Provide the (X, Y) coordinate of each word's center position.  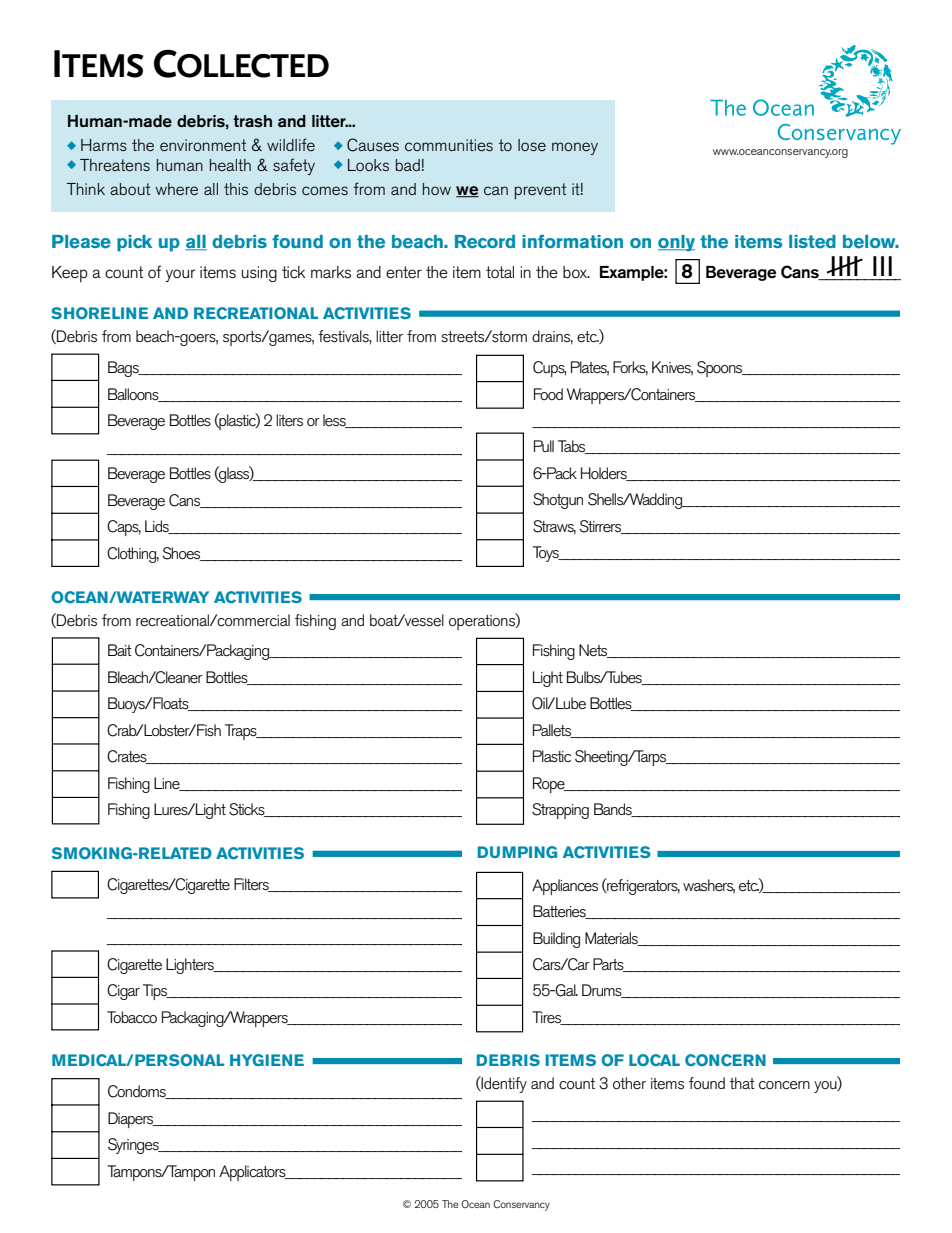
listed (812, 242)
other (629, 1083)
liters (289, 420)
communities (449, 145)
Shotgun (558, 501)
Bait (120, 650)
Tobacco (132, 1017)
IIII (845, 266)
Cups (549, 369)
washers (709, 886)
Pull (544, 446)
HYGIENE (267, 1060)
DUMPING (517, 852)
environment (203, 145)
